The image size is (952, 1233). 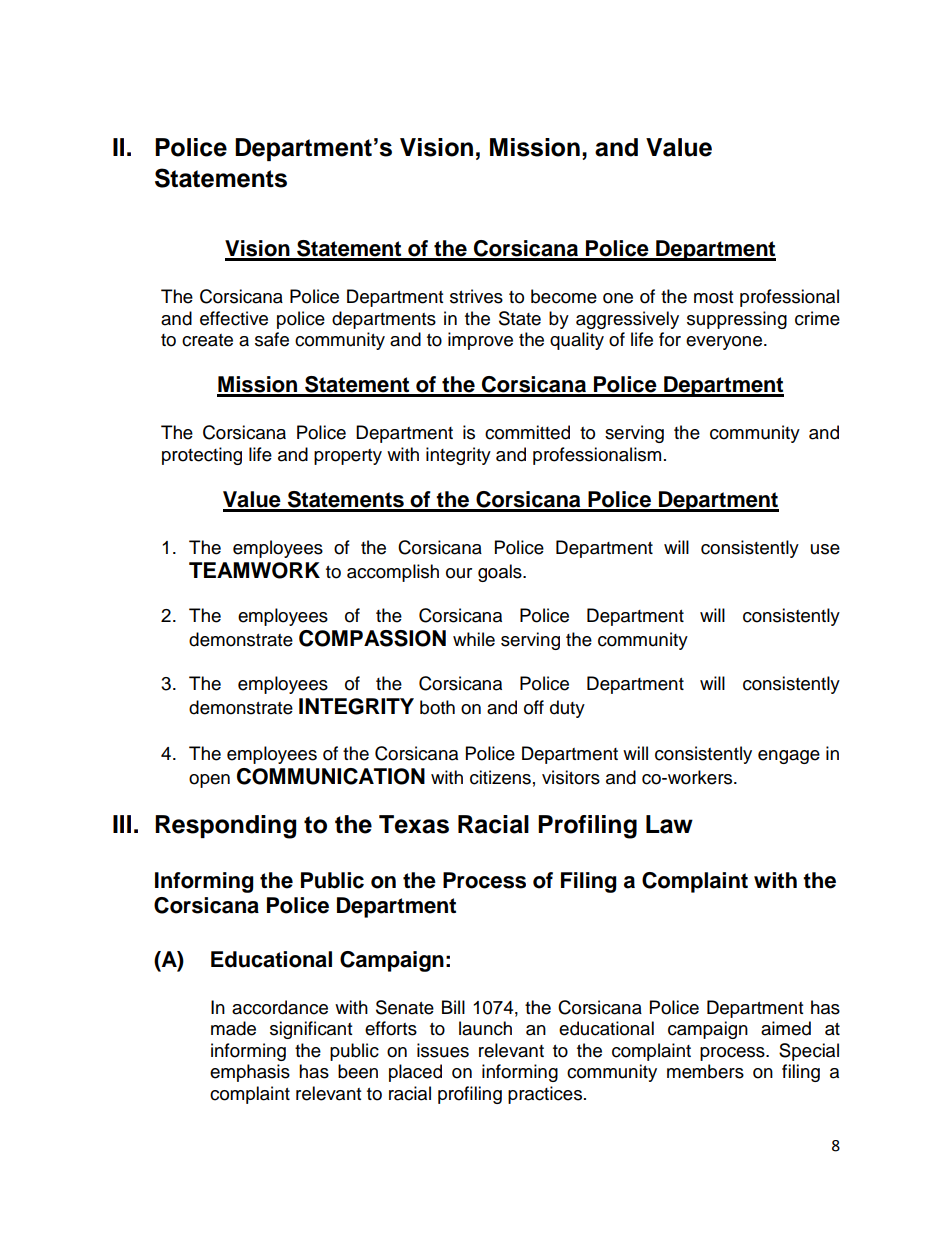 What do you see at coordinates (209, 781) in the document?
I see `open` at bounding box center [209, 781].
